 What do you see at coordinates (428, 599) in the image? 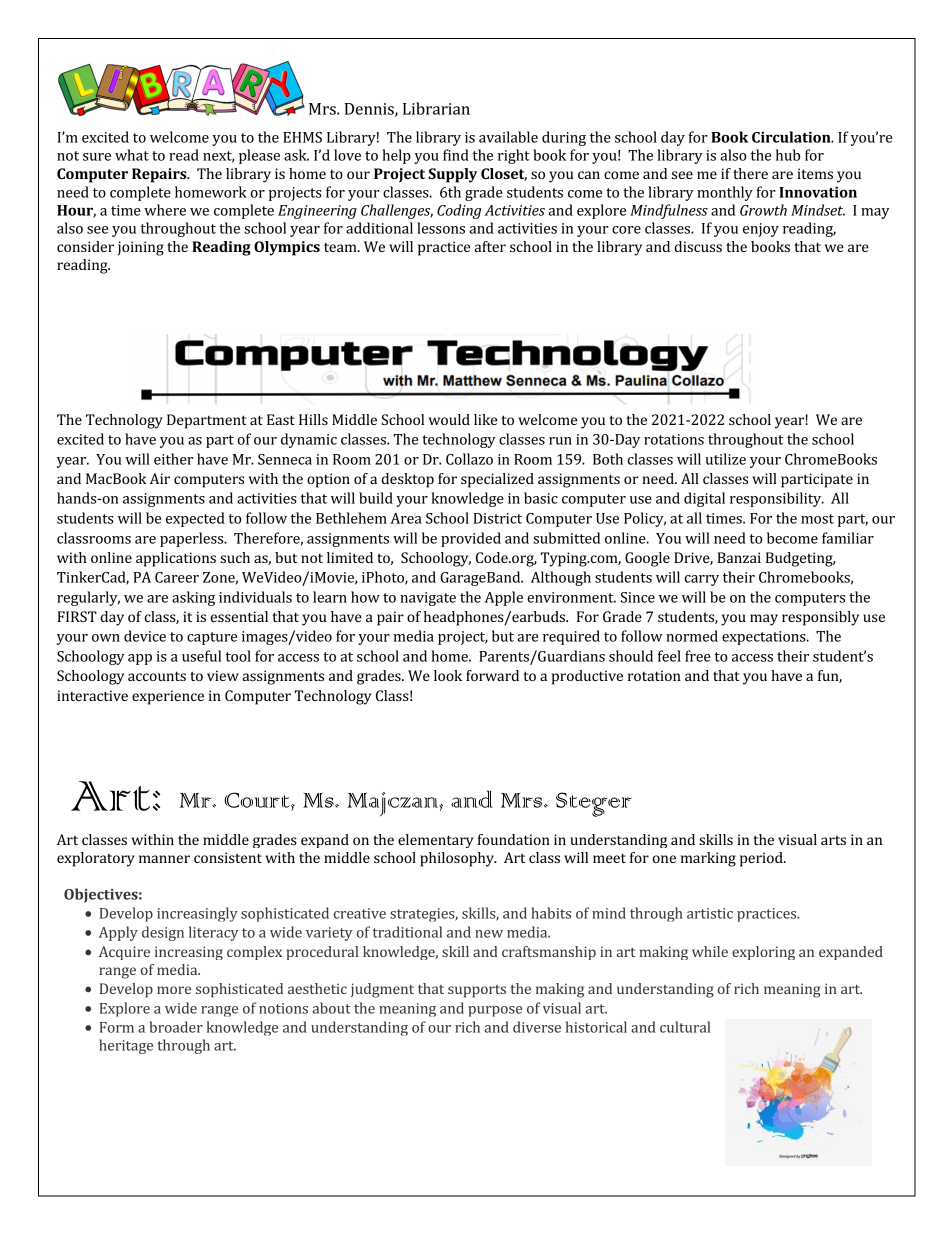
I see `navigate` at bounding box center [428, 599].
